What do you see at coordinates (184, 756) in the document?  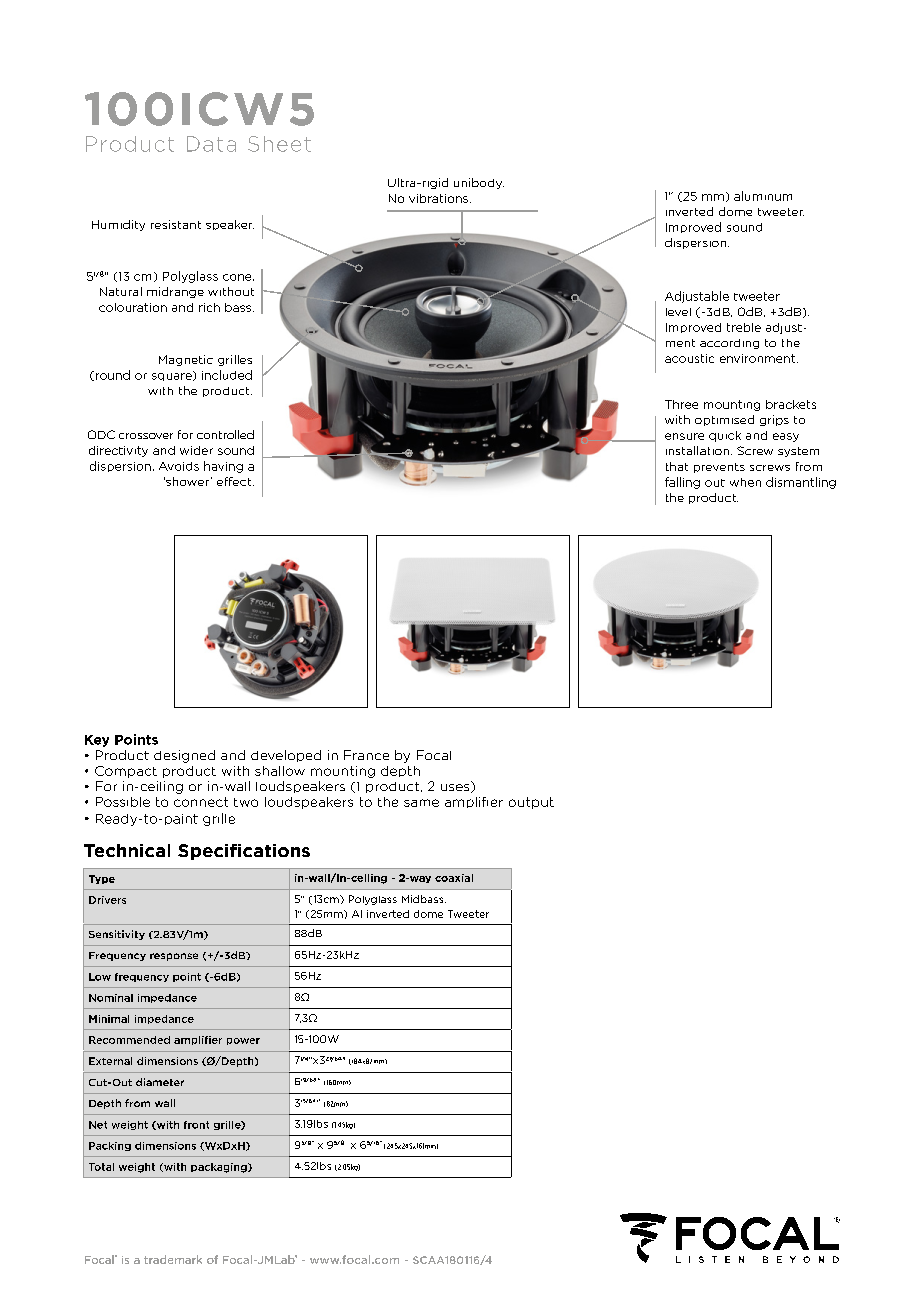 I see `designed` at bounding box center [184, 756].
